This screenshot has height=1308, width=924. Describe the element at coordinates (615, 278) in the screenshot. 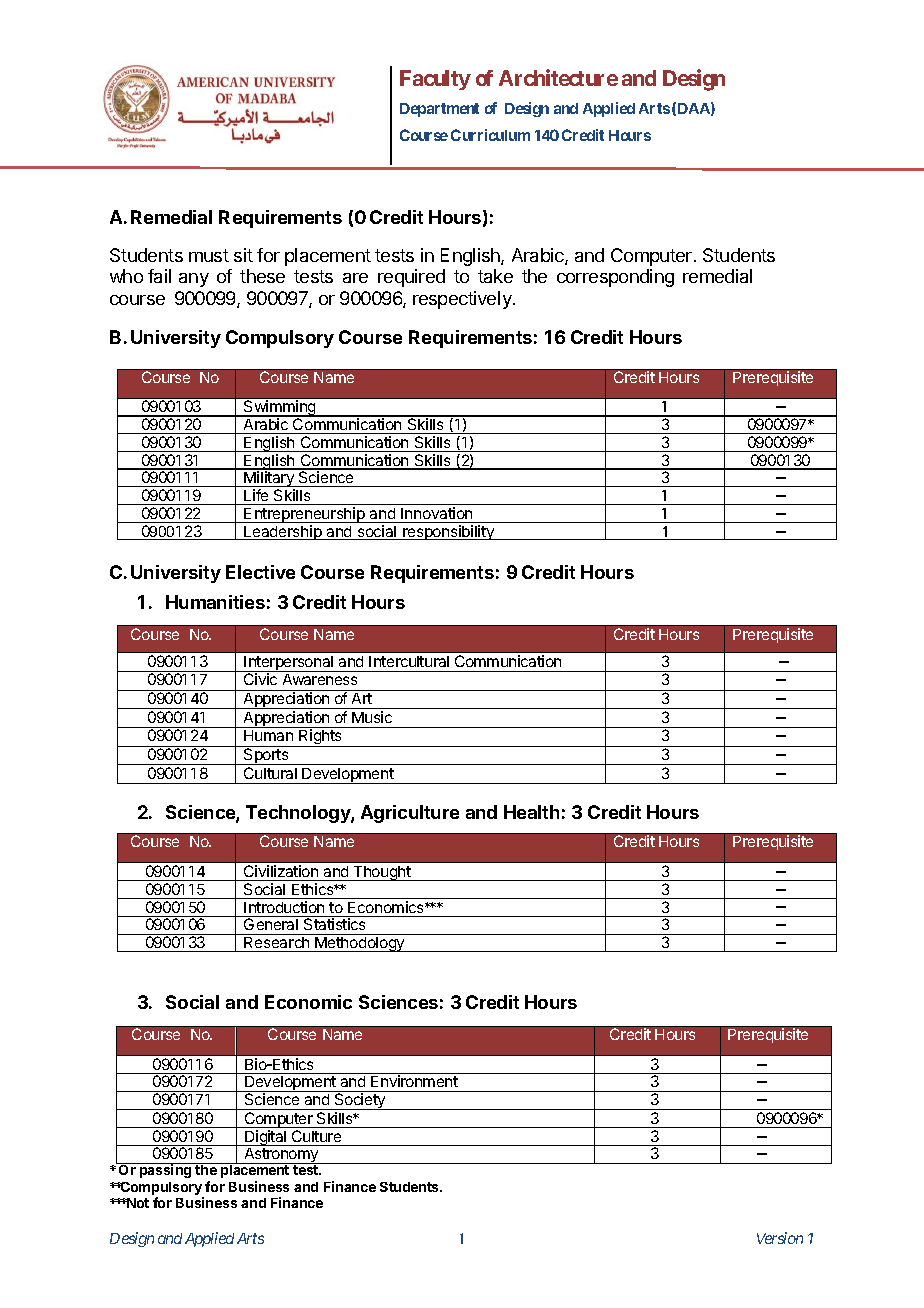

I see `corresponding` at that location.
